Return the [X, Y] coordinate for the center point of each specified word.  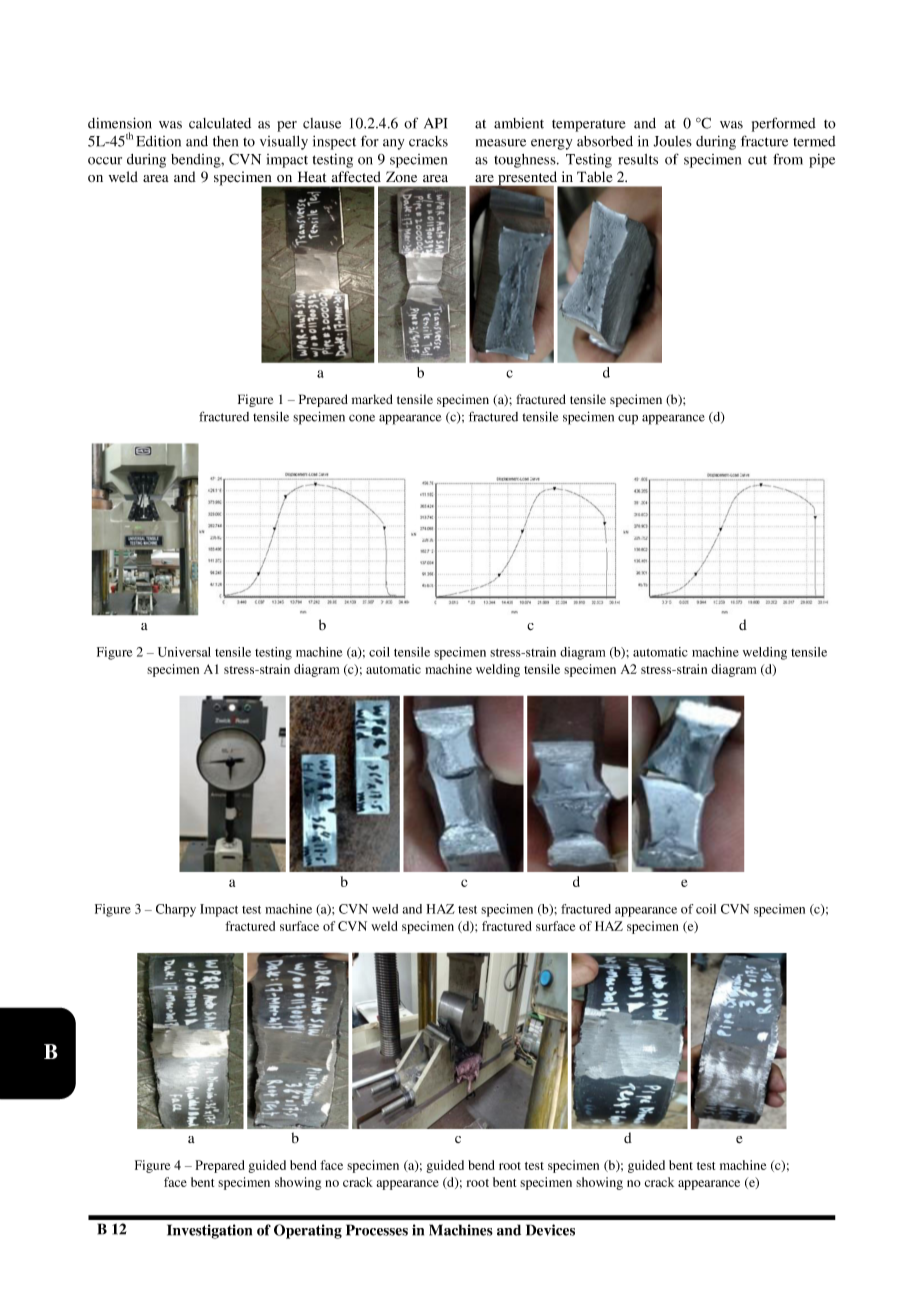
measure [501, 143]
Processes [377, 1230]
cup [628, 419]
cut [757, 160]
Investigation [209, 1231]
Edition [158, 141]
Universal [184, 652]
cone [362, 418]
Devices [550, 1230]
